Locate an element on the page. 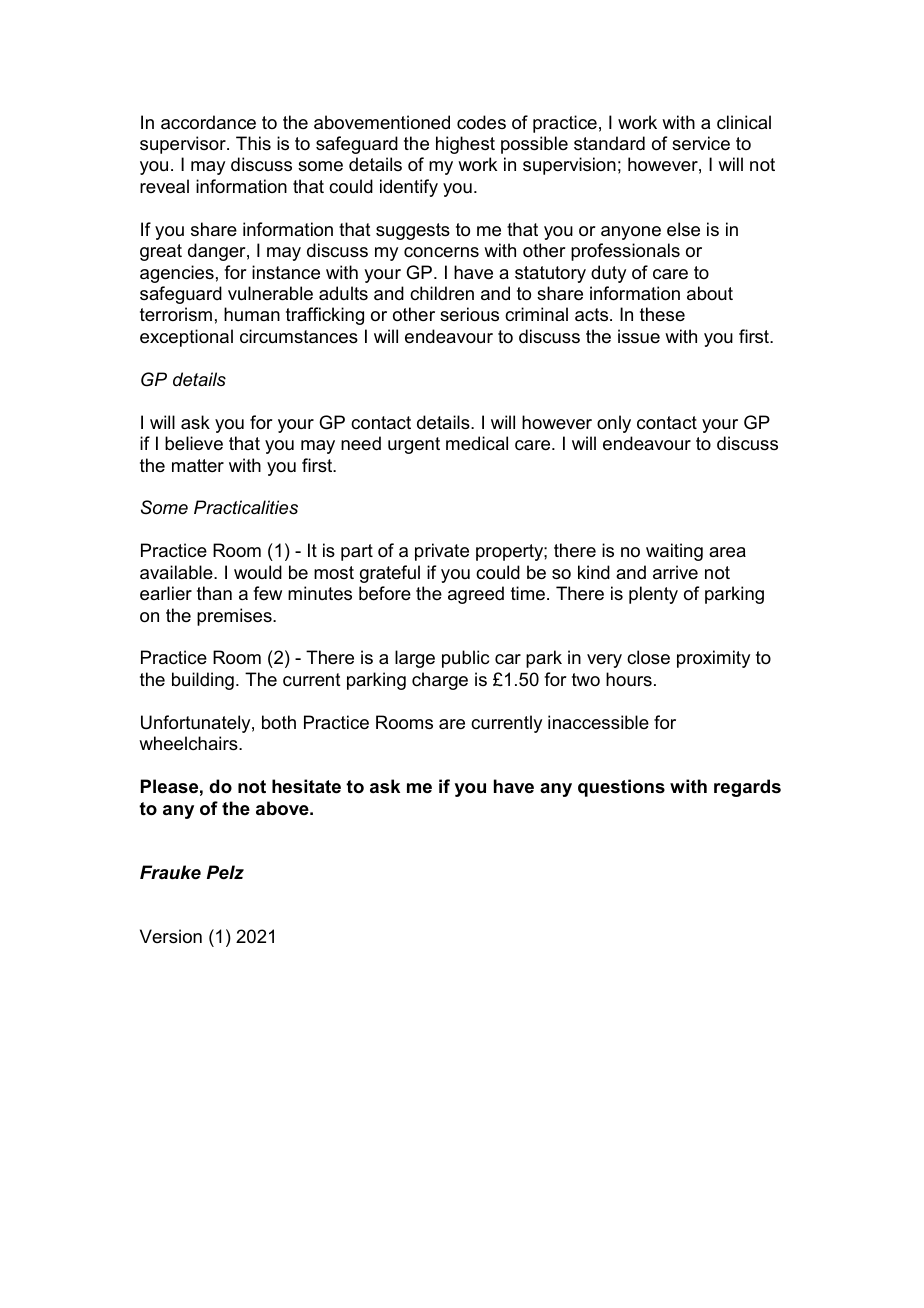 This document has width=924, height=1308. these is located at coordinates (662, 314).
